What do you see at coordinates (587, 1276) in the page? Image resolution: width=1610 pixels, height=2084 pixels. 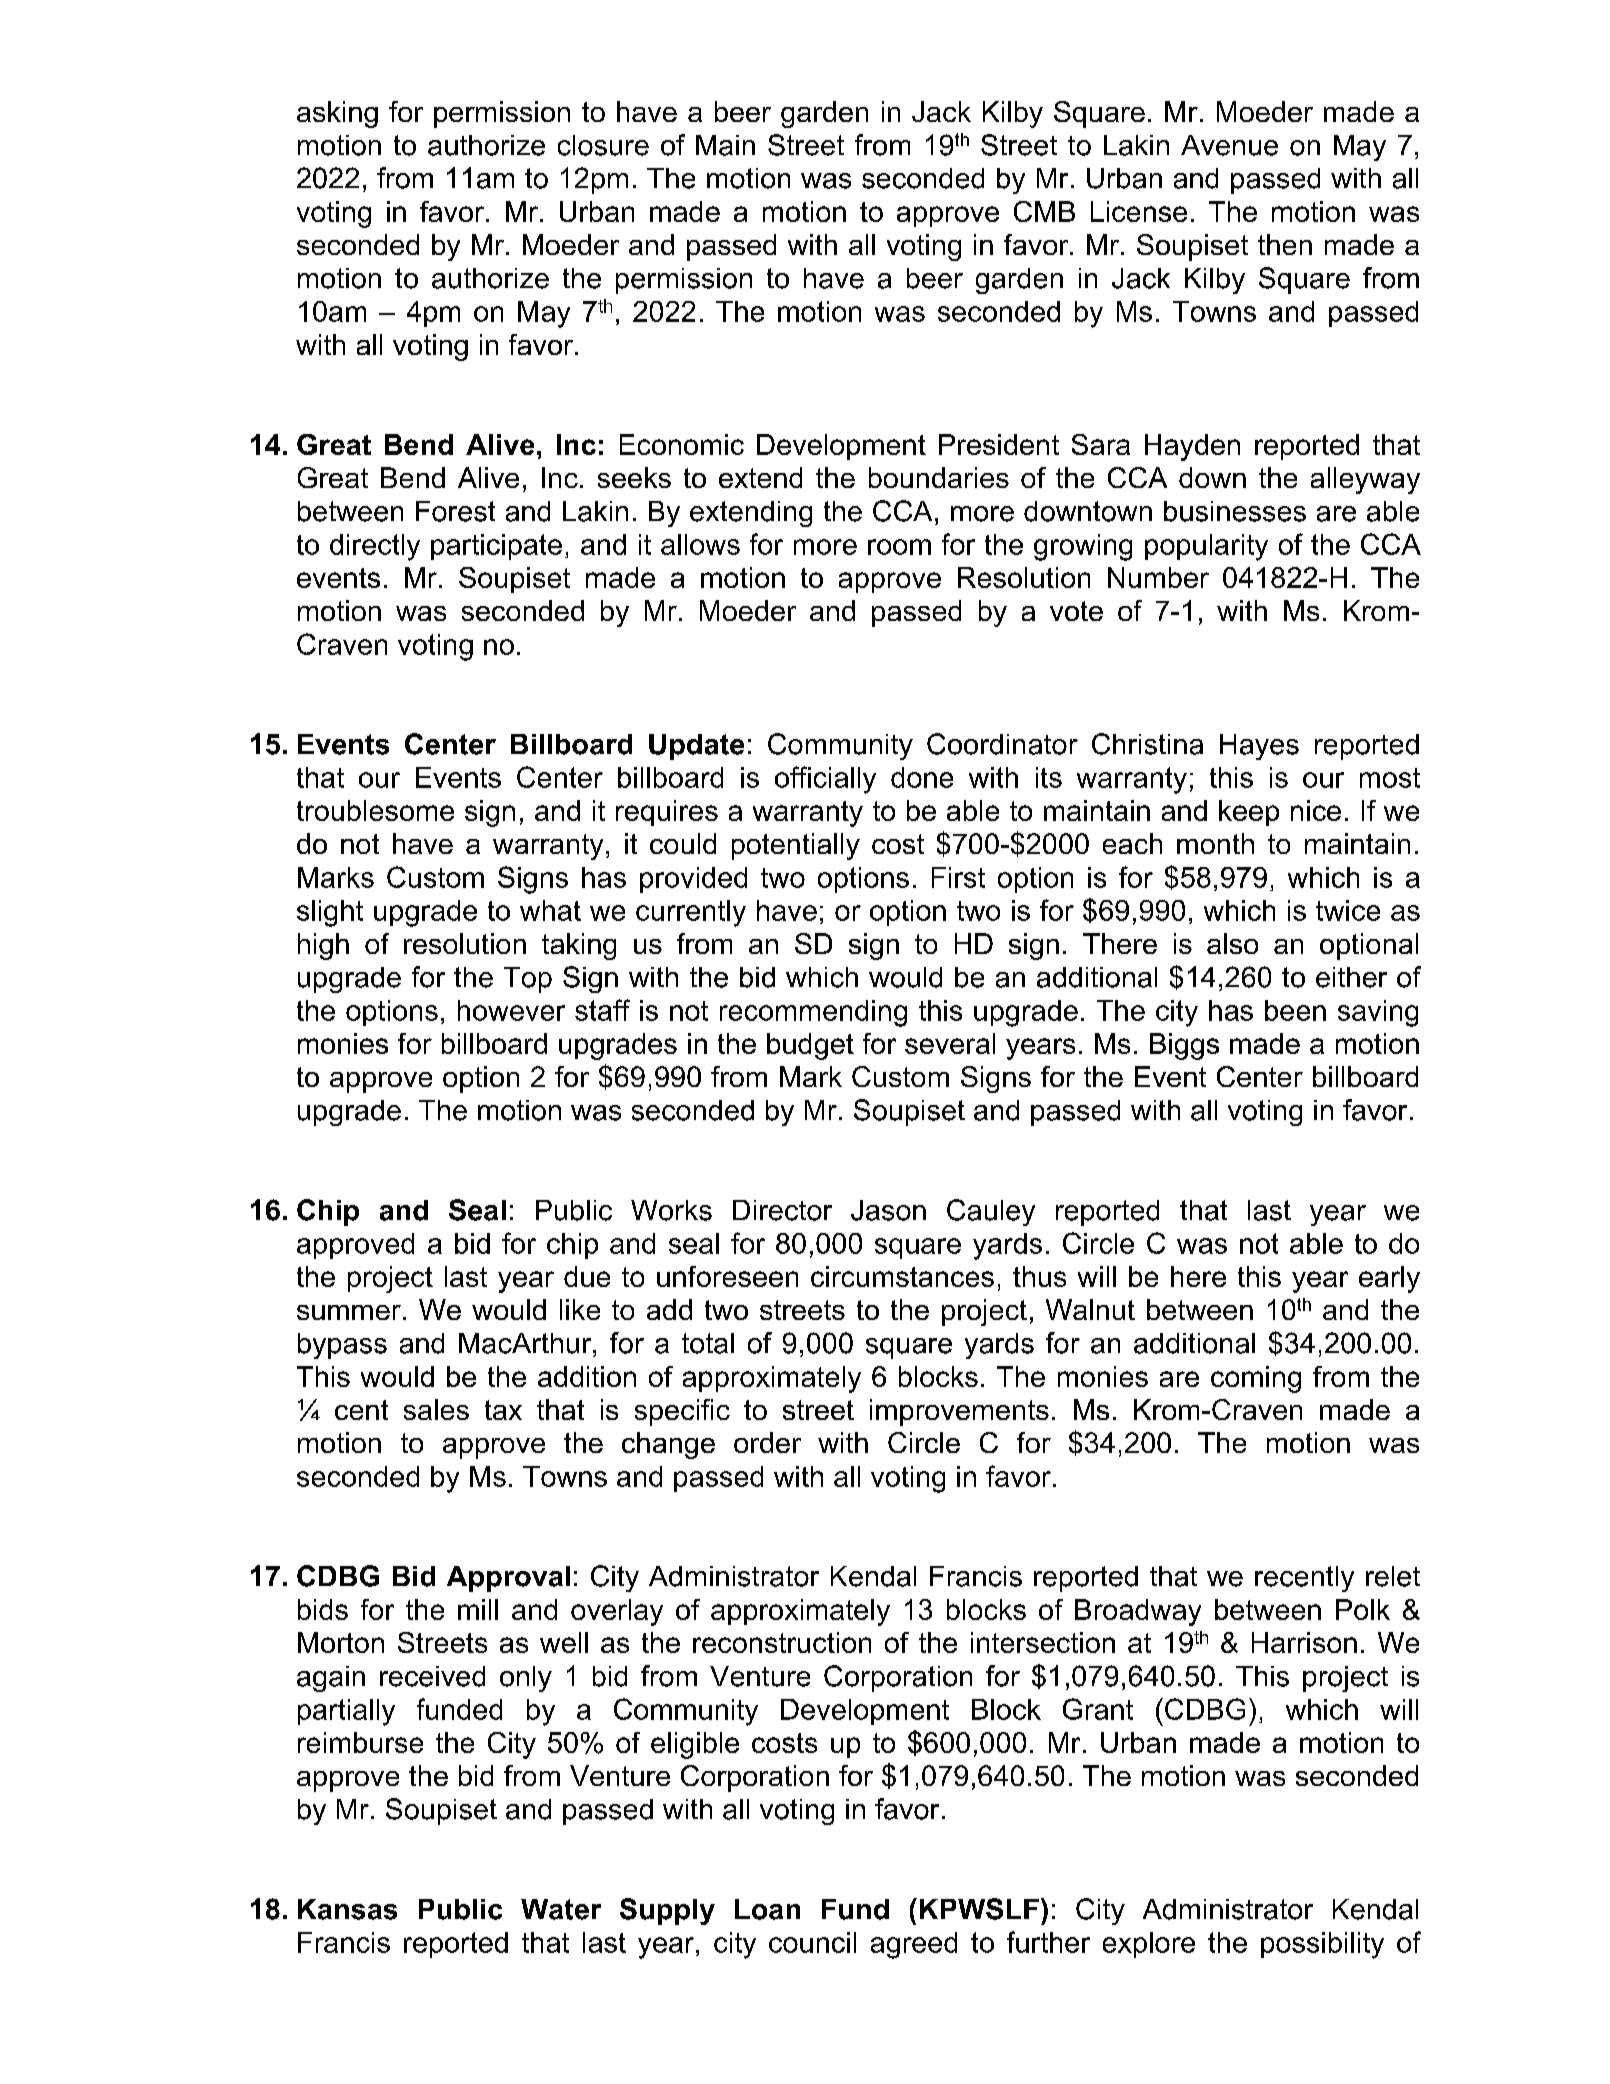 I see `due` at bounding box center [587, 1276].
